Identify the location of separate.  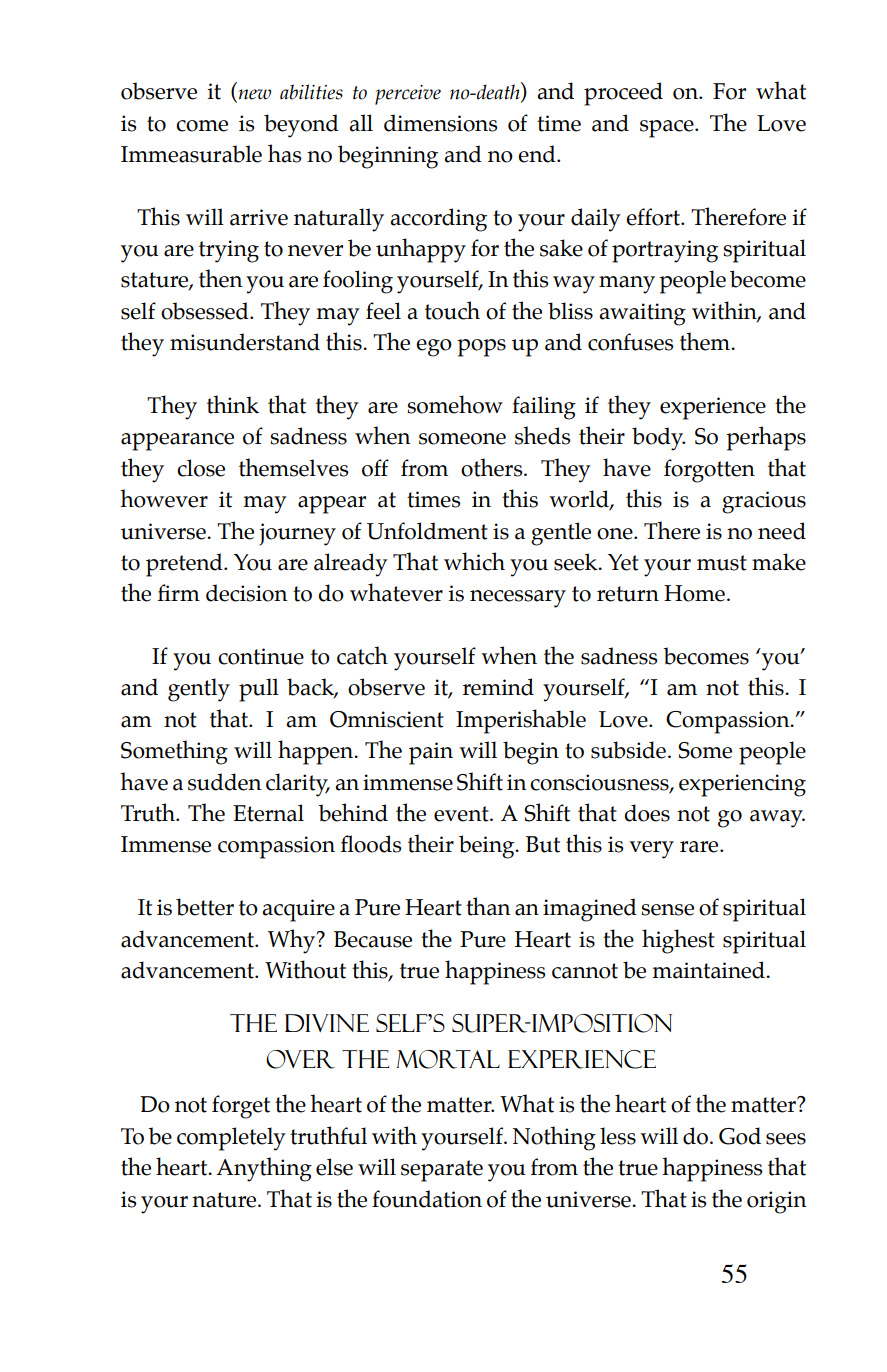
(442, 1171).
